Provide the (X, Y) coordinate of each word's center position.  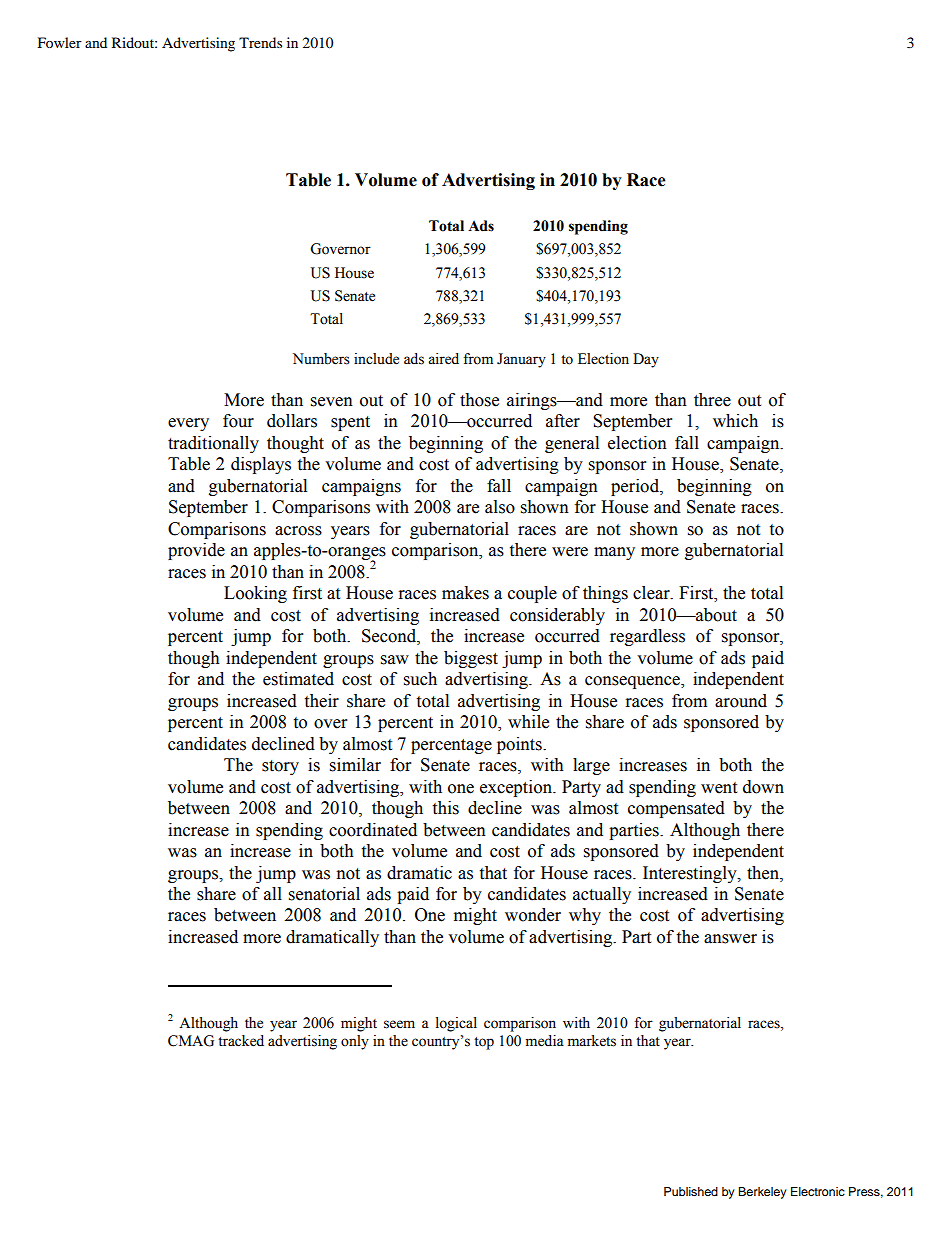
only (355, 1042)
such (420, 679)
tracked (241, 1041)
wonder (533, 915)
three (712, 400)
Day (646, 360)
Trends (260, 42)
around (741, 701)
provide (196, 551)
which (735, 421)
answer (730, 939)
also (500, 507)
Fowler (60, 42)
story (280, 767)
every (188, 424)
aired (443, 359)
